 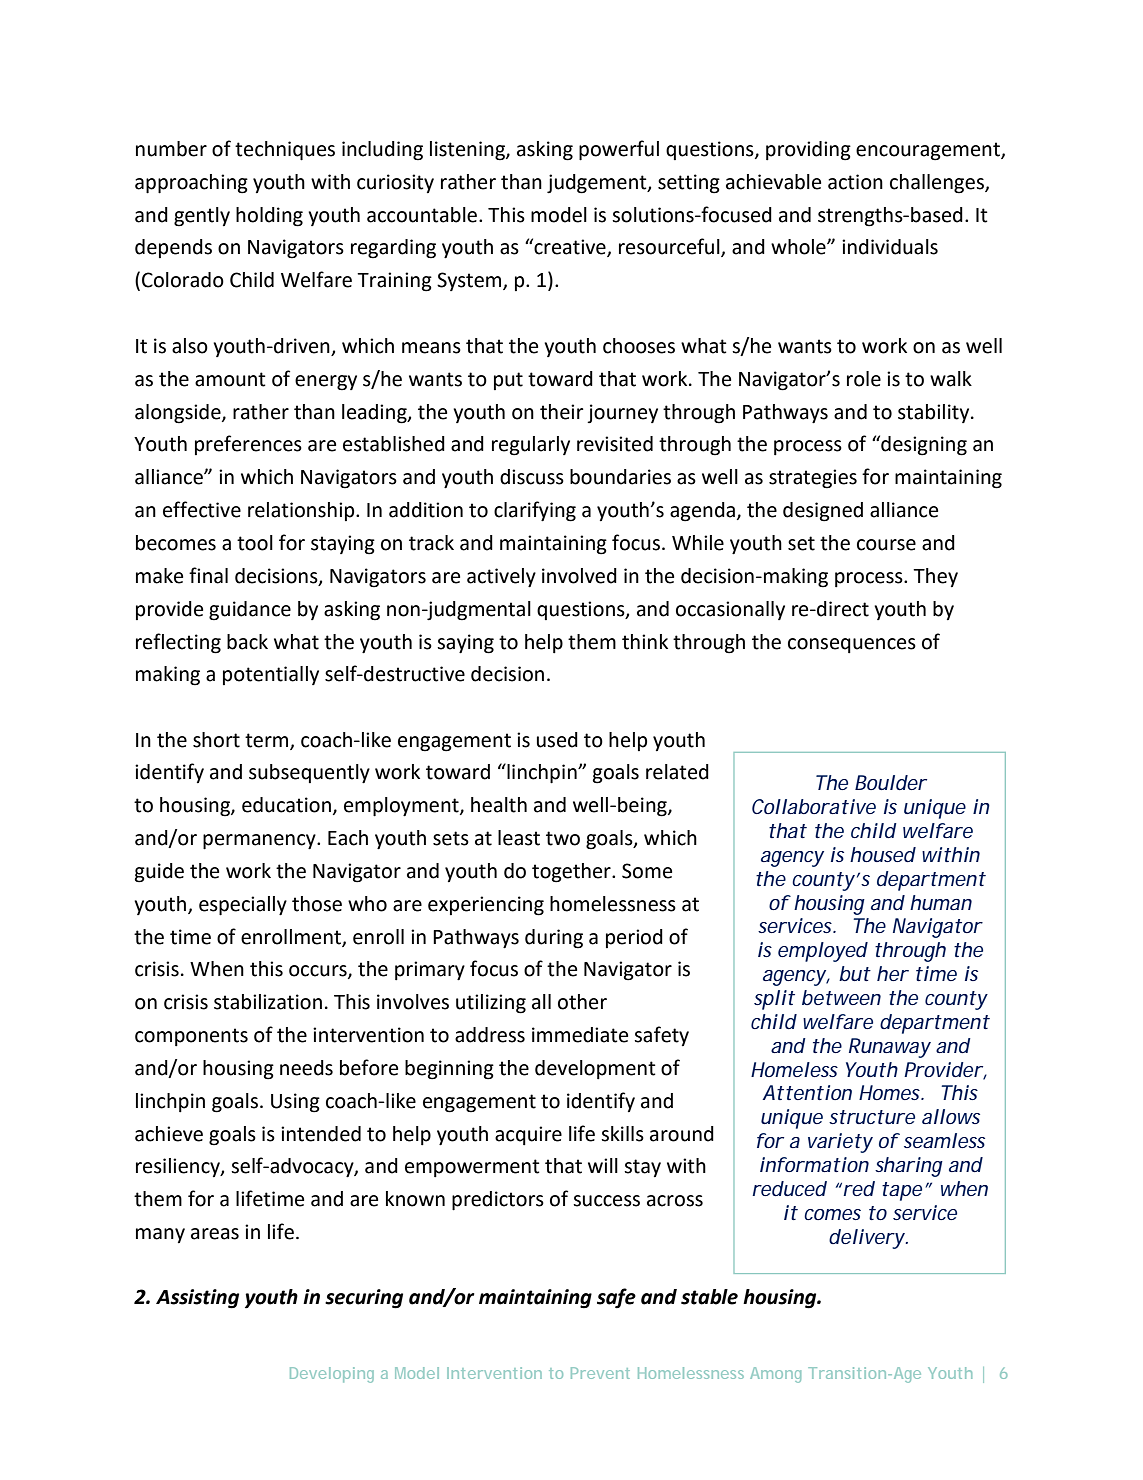 What do you see at coordinates (864, 379) in the screenshot?
I see `role` at bounding box center [864, 379].
